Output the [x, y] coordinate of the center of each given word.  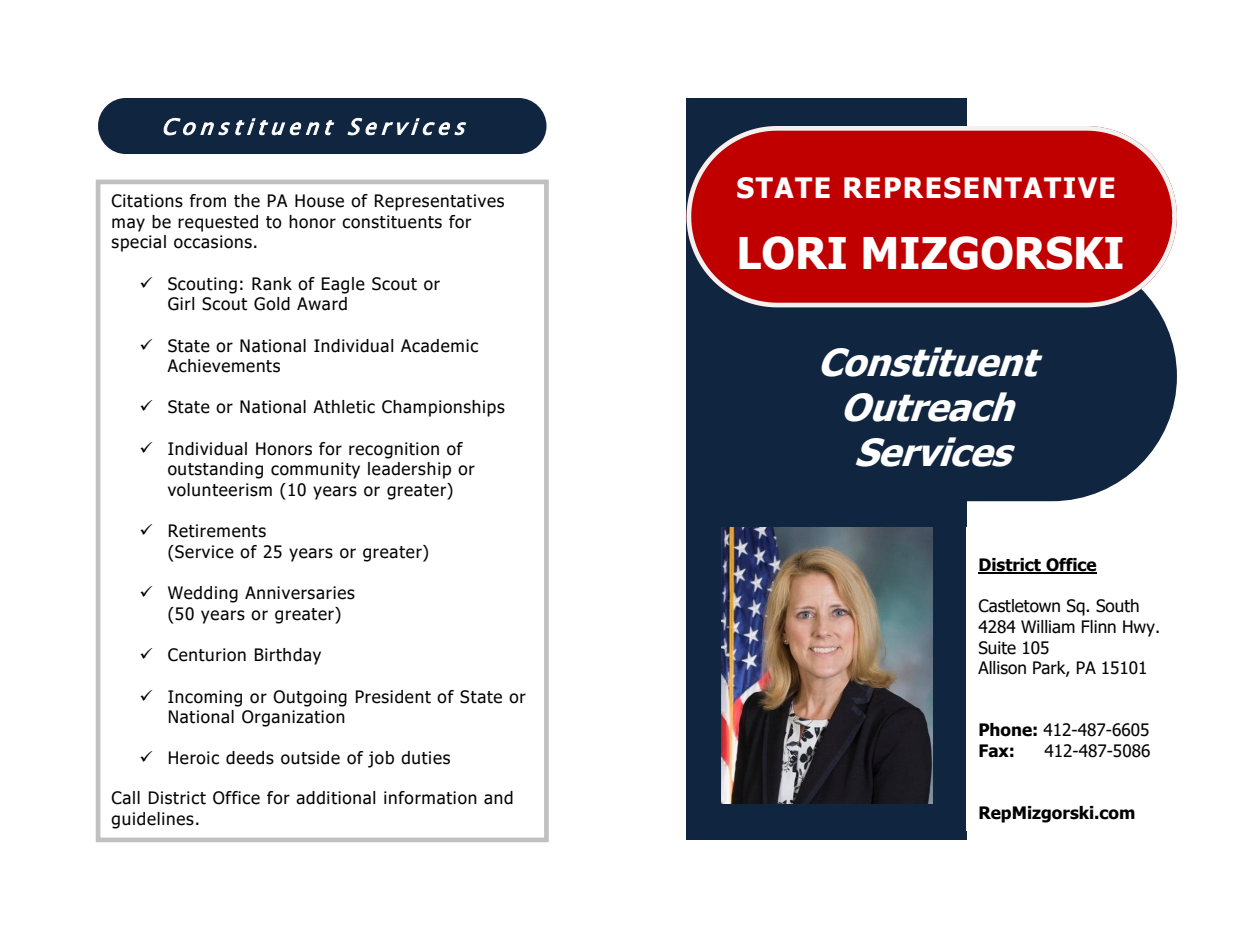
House [319, 201]
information [430, 798]
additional [336, 798]
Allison [1002, 668]
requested [218, 223]
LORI [792, 253]
